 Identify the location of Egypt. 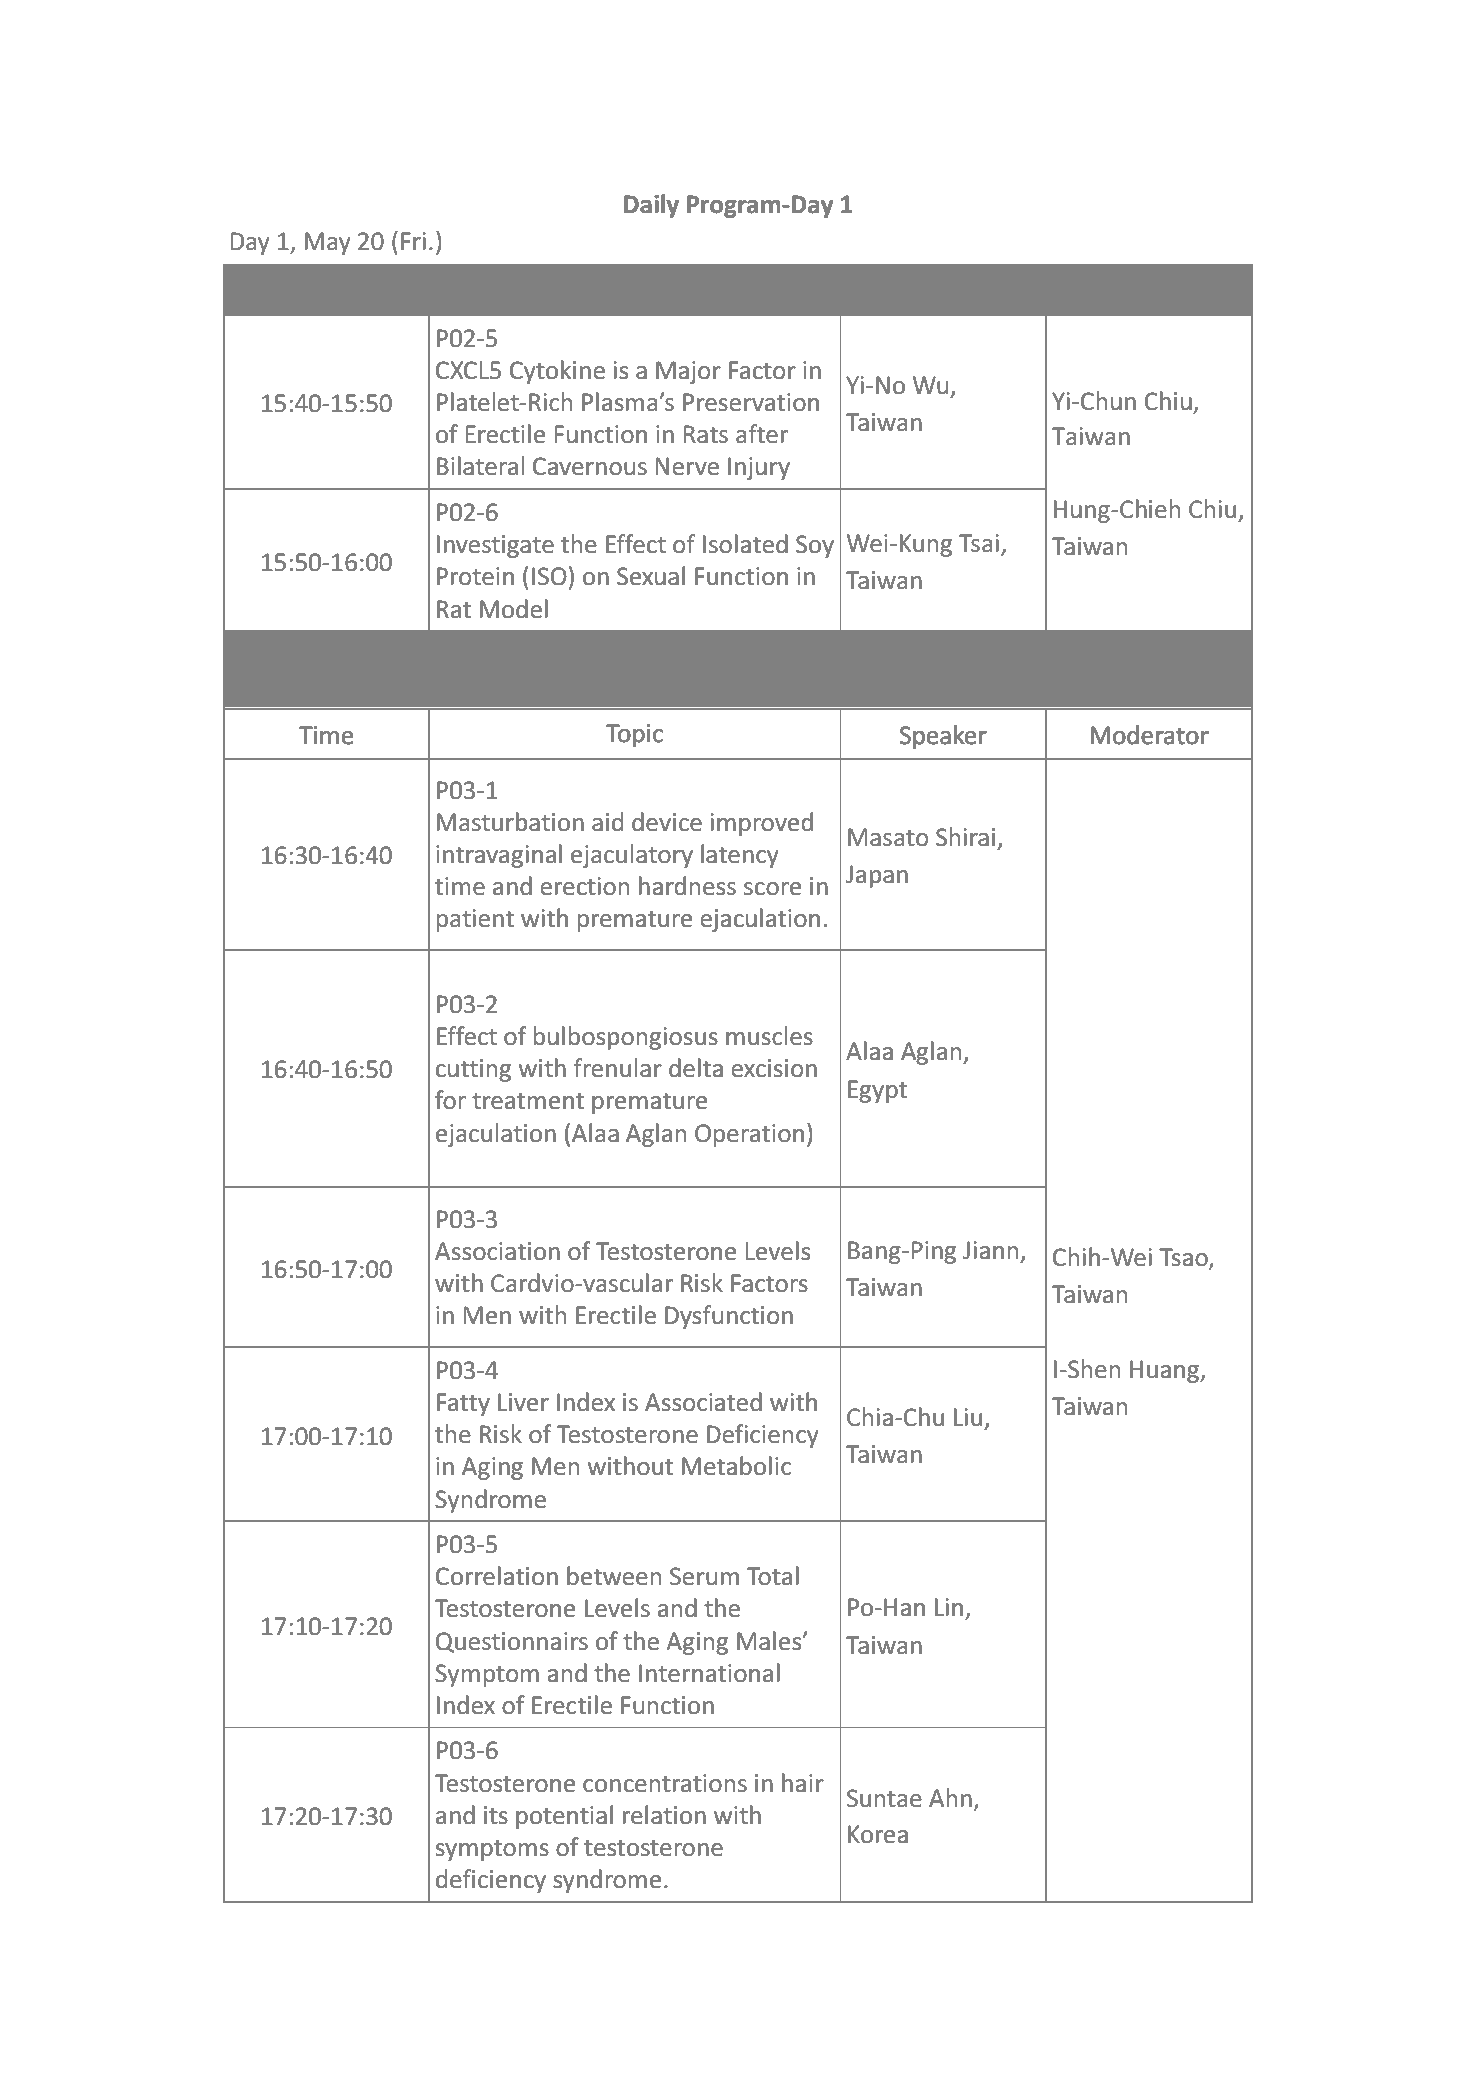
(877, 1091).
